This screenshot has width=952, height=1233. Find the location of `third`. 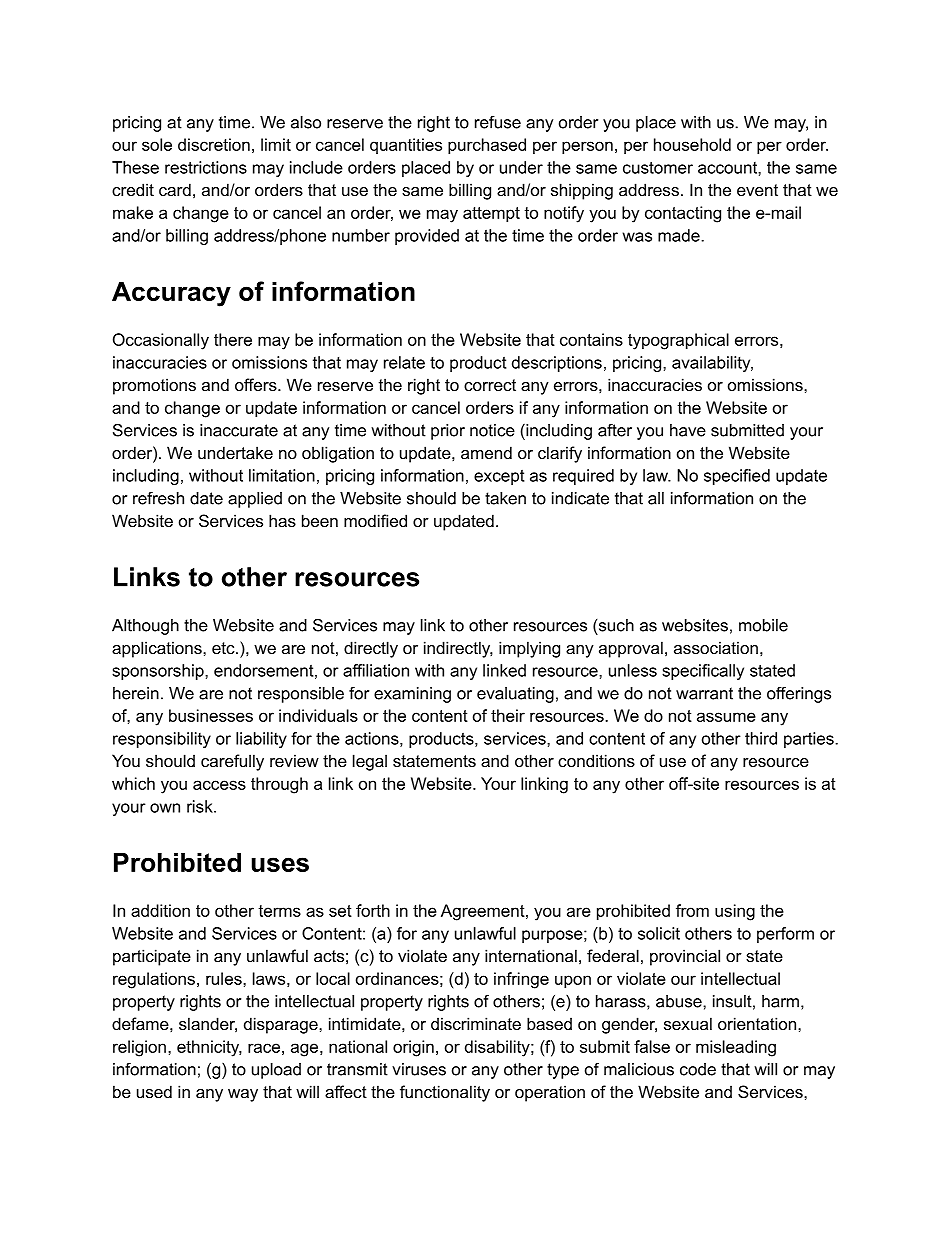

third is located at coordinates (761, 738).
